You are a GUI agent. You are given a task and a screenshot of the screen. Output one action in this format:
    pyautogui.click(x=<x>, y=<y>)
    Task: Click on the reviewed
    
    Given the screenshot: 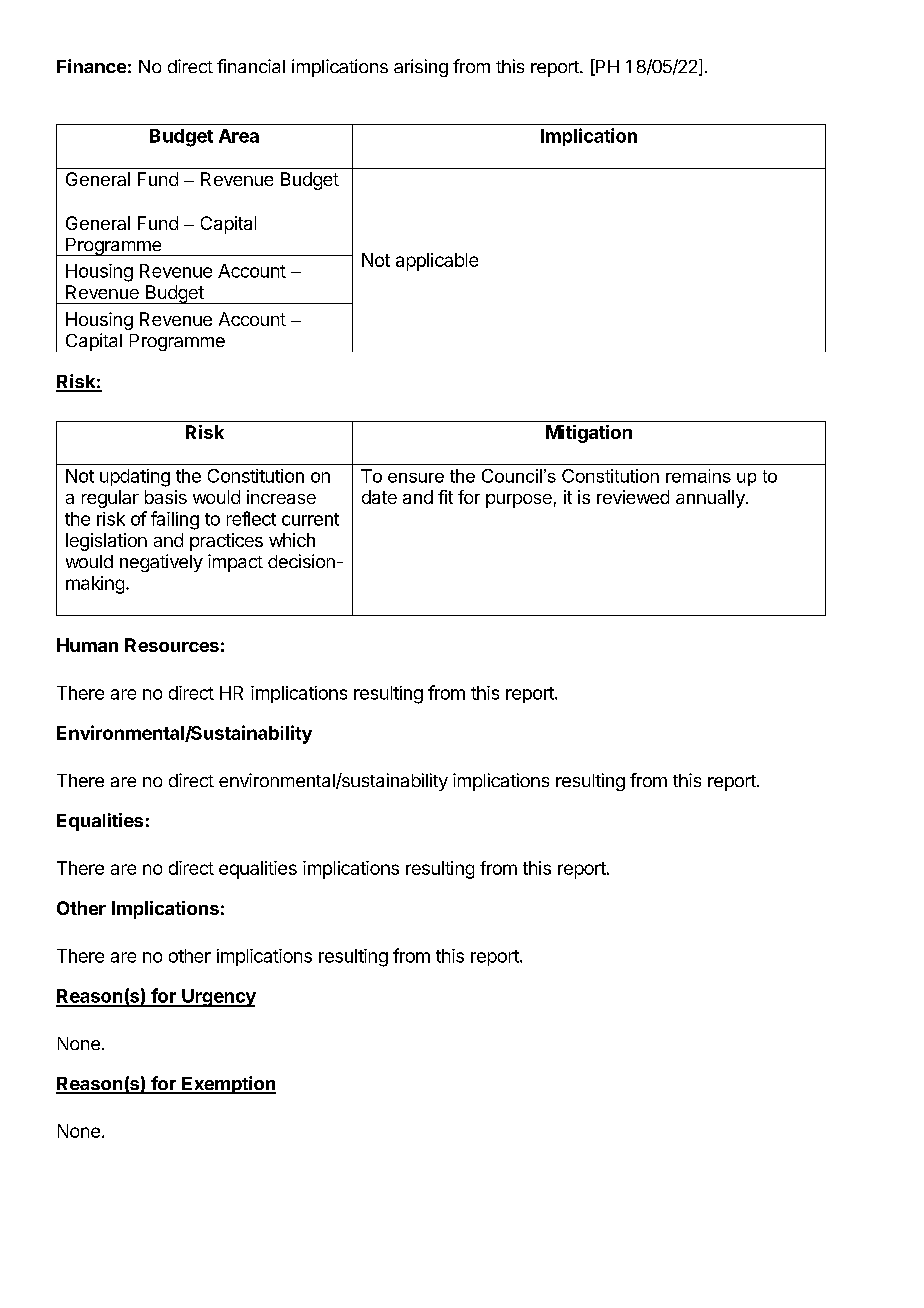 What is the action you would take?
    pyautogui.click(x=633, y=497)
